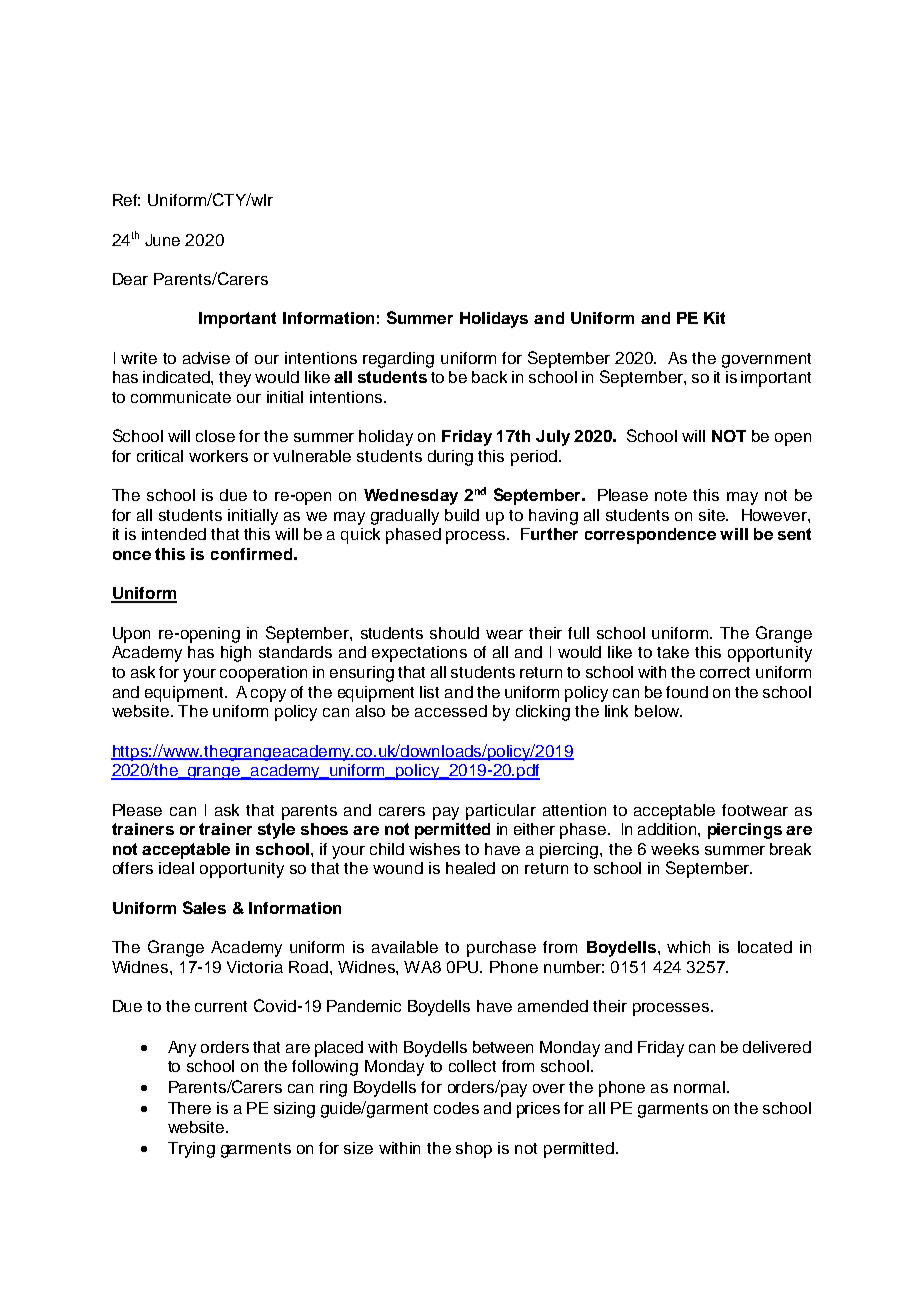  Describe the element at coordinates (534, 458) in the page. I see `period` at that location.
